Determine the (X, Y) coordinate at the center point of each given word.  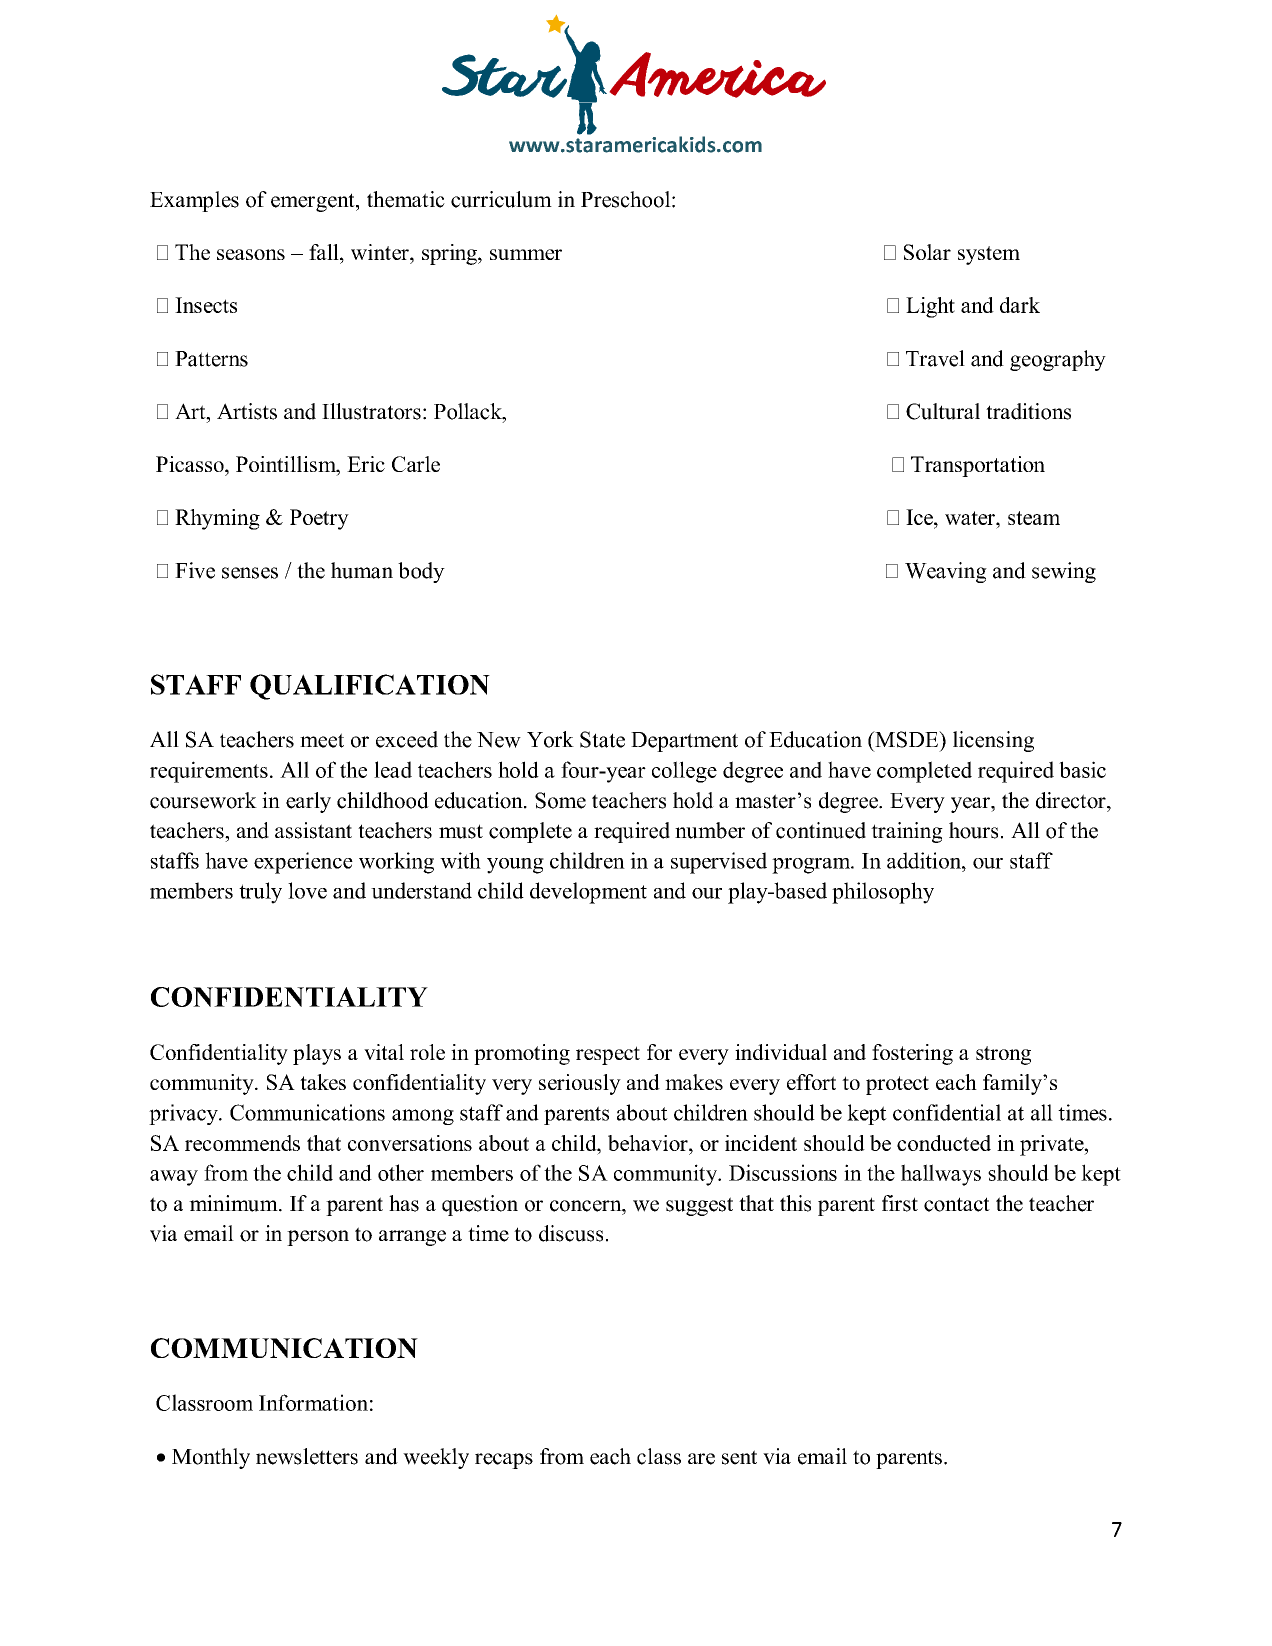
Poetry (319, 519)
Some (560, 800)
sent (739, 1457)
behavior (649, 1143)
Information (313, 1402)
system (989, 255)
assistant (313, 830)
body (421, 572)
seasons (251, 254)
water (971, 518)
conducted (944, 1143)
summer (526, 254)
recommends (242, 1143)
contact (957, 1204)
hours (973, 830)
